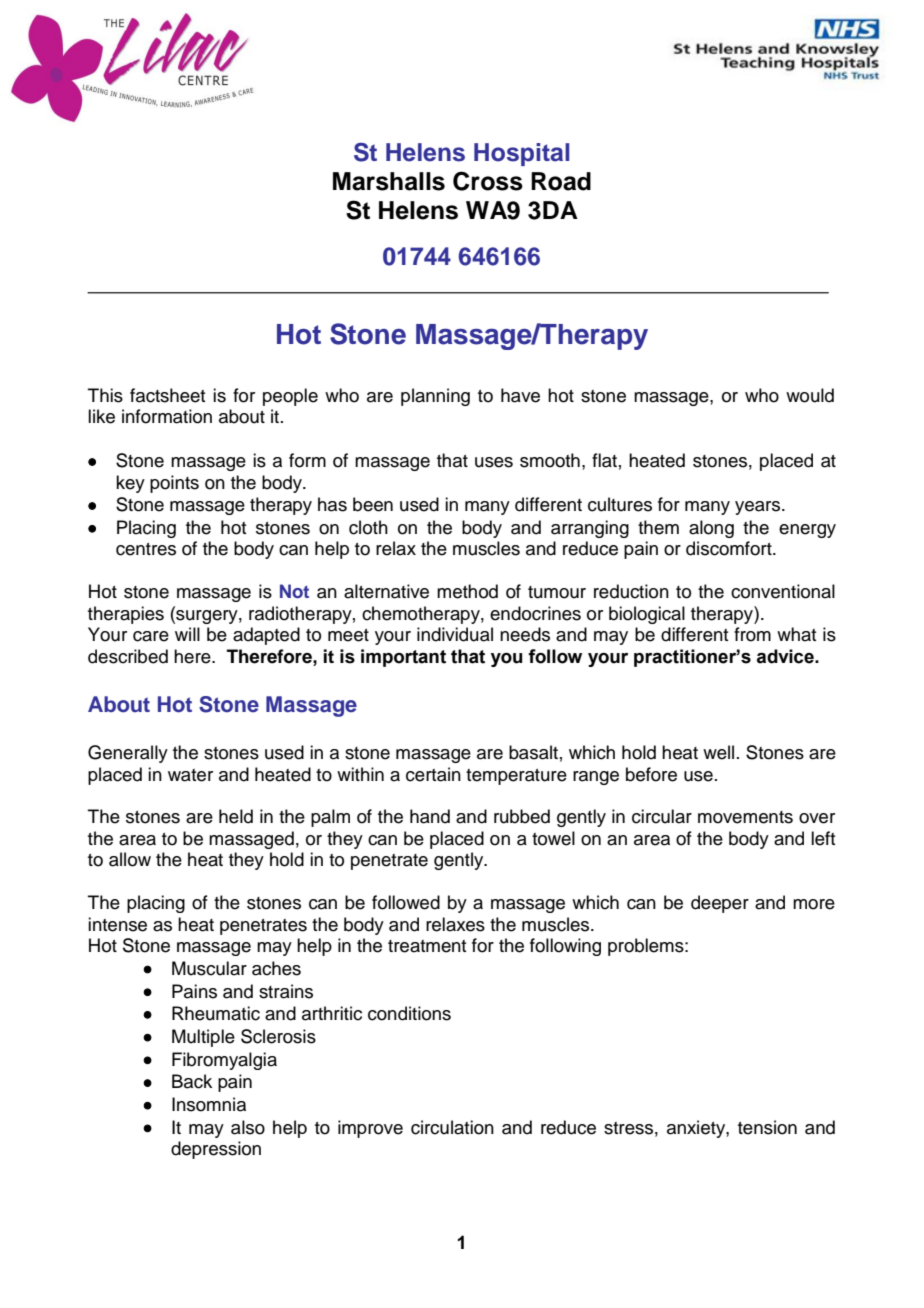 Image resolution: width=924 pixels, height=1308 pixels. Describe the element at coordinates (209, 1104) in the screenshot. I see `Insomnia` at that location.
